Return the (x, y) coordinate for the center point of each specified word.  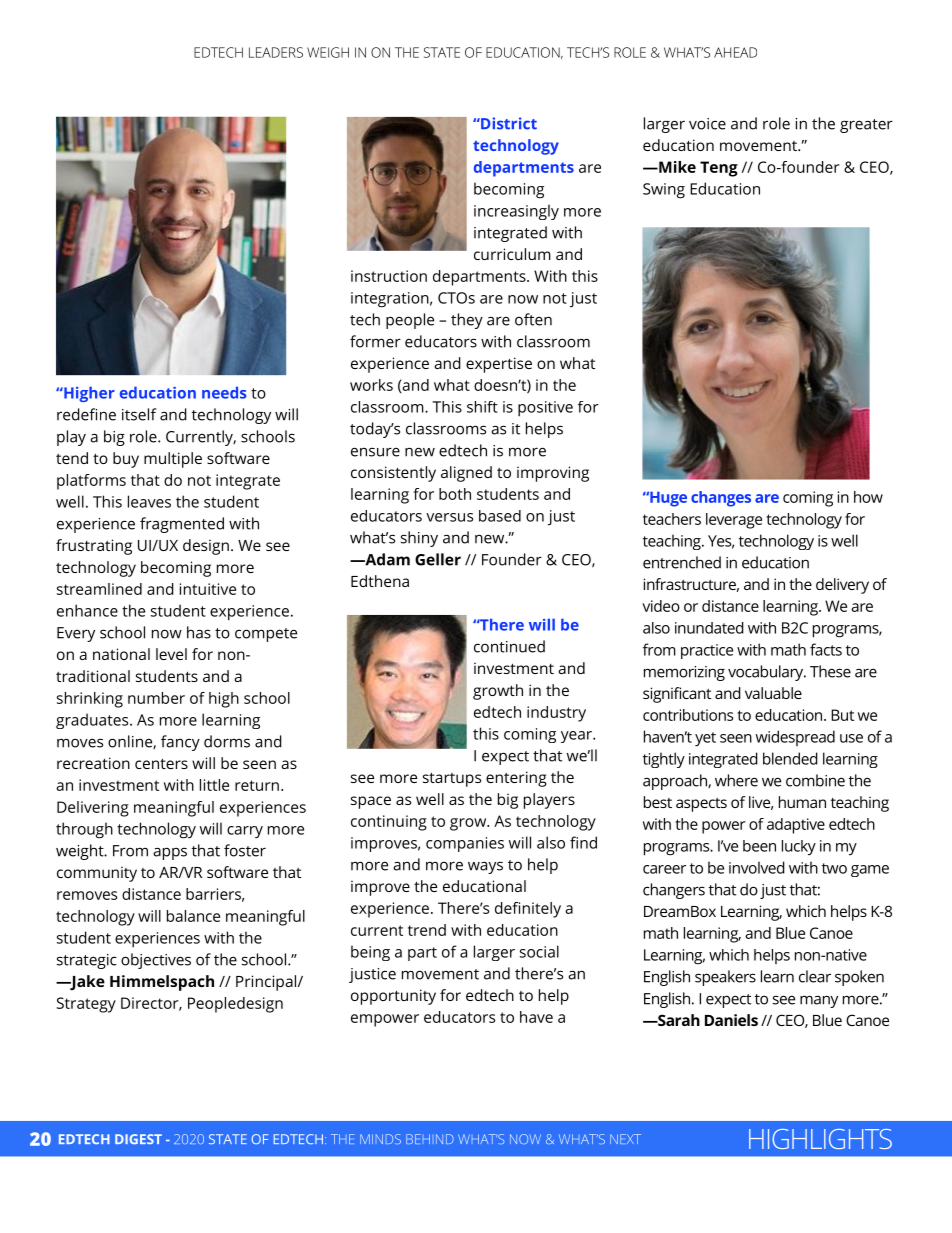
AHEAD (735, 52)
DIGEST (138, 1139)
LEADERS (276, 52)
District (508, 123)
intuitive (208, 589)
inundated (709, 628)
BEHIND (430, 1139)
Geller (438, 559)
